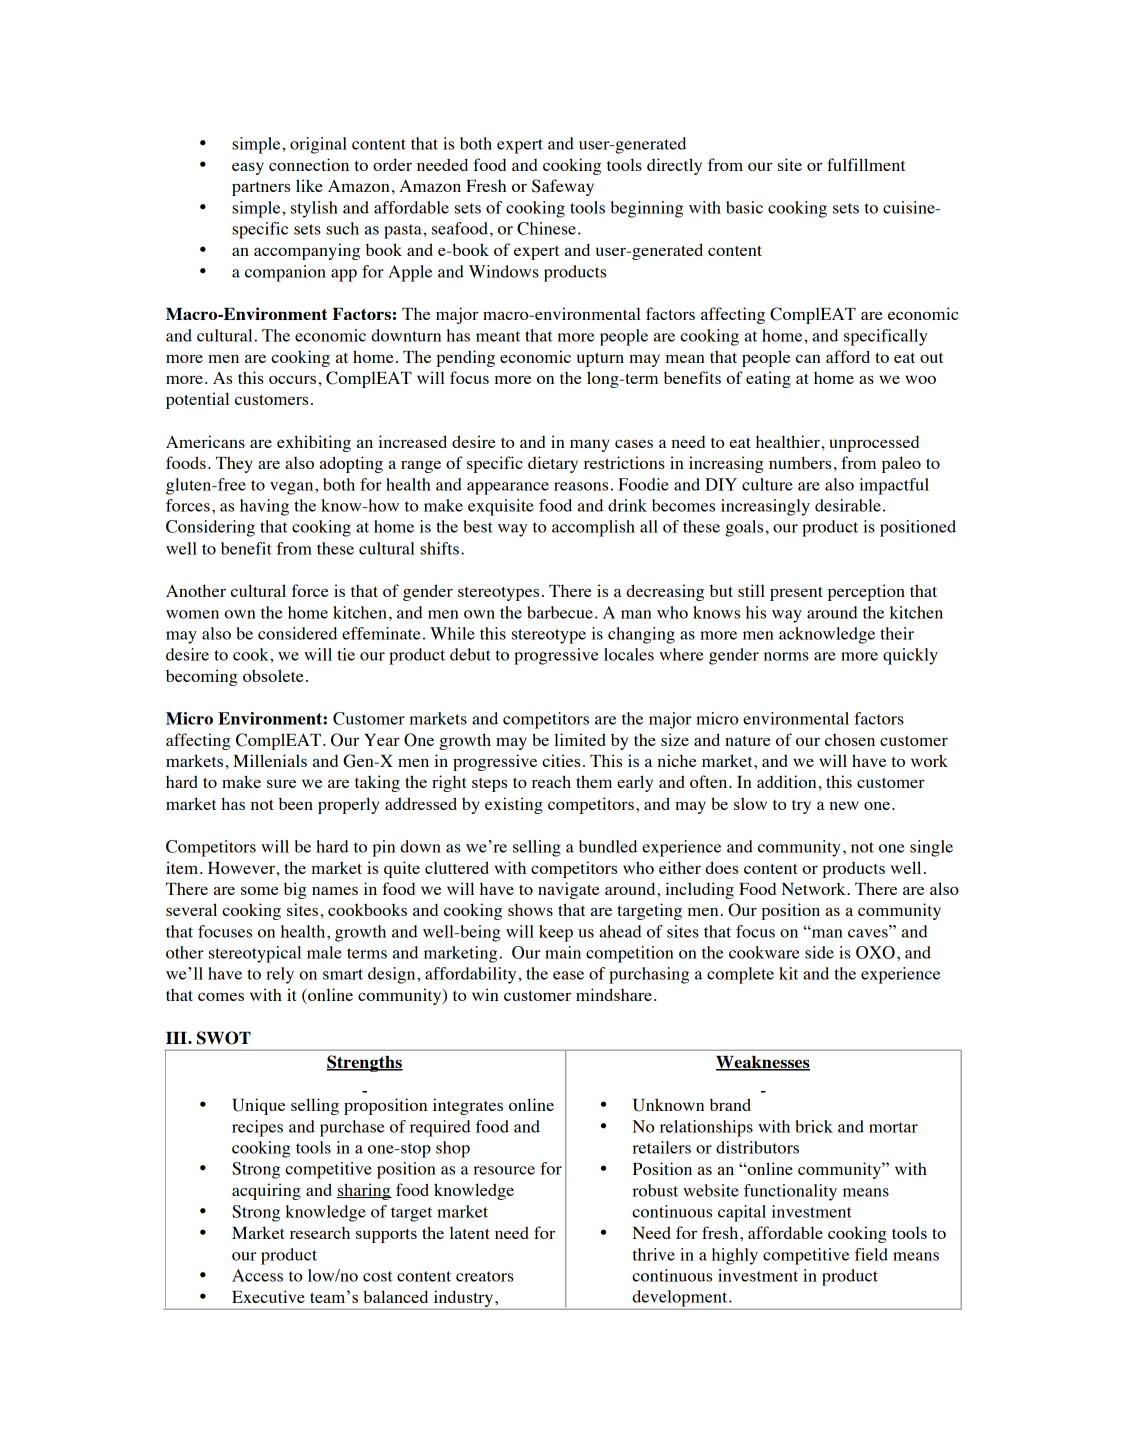 The image size is (1125, 1456). Describe the element at coordinates (257, 1275) in the screenshot. I see `Access` at that location.
